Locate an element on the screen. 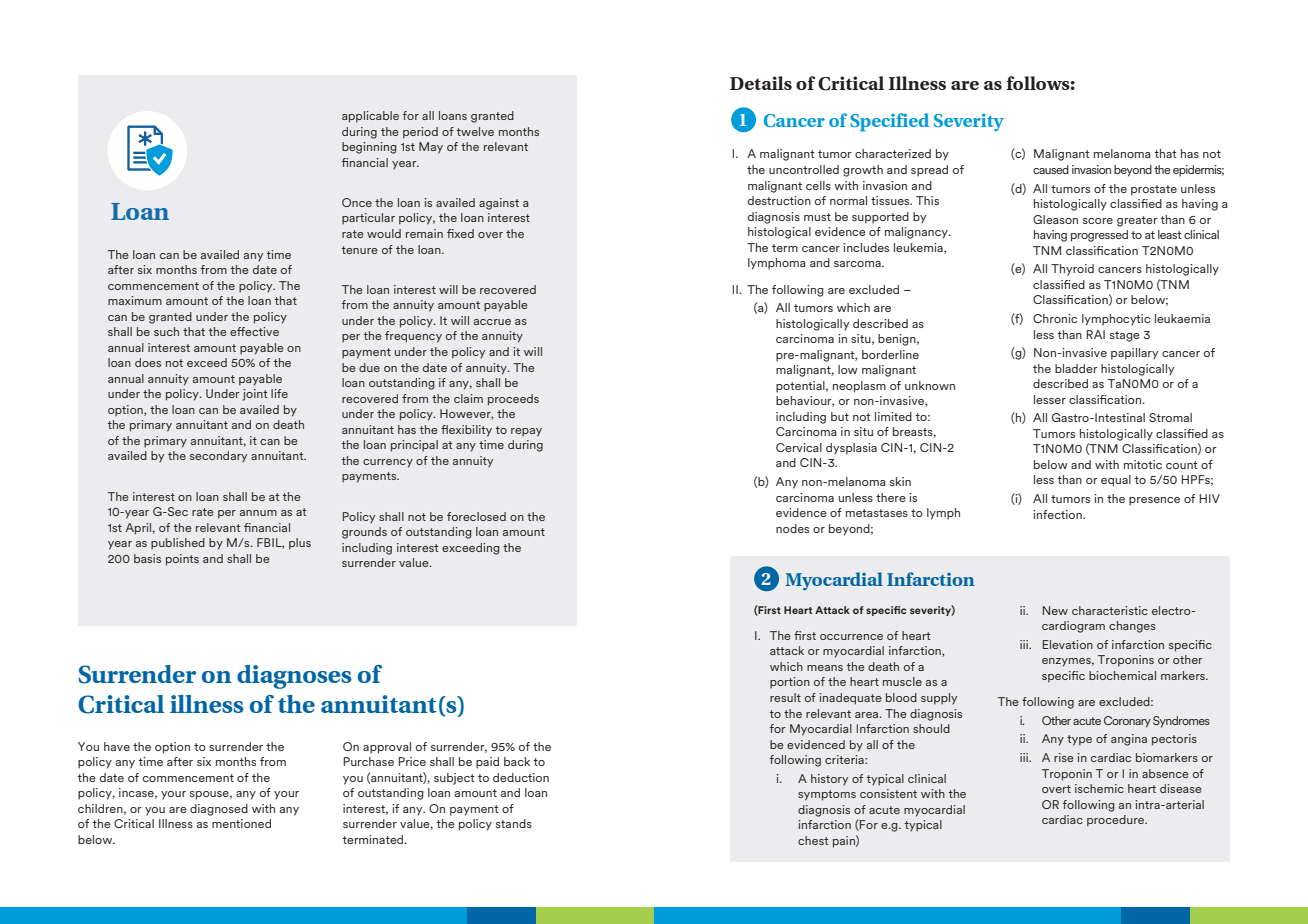 This screenshot has width=1308, height=924. applicable is located at coordinates (370, 117).
